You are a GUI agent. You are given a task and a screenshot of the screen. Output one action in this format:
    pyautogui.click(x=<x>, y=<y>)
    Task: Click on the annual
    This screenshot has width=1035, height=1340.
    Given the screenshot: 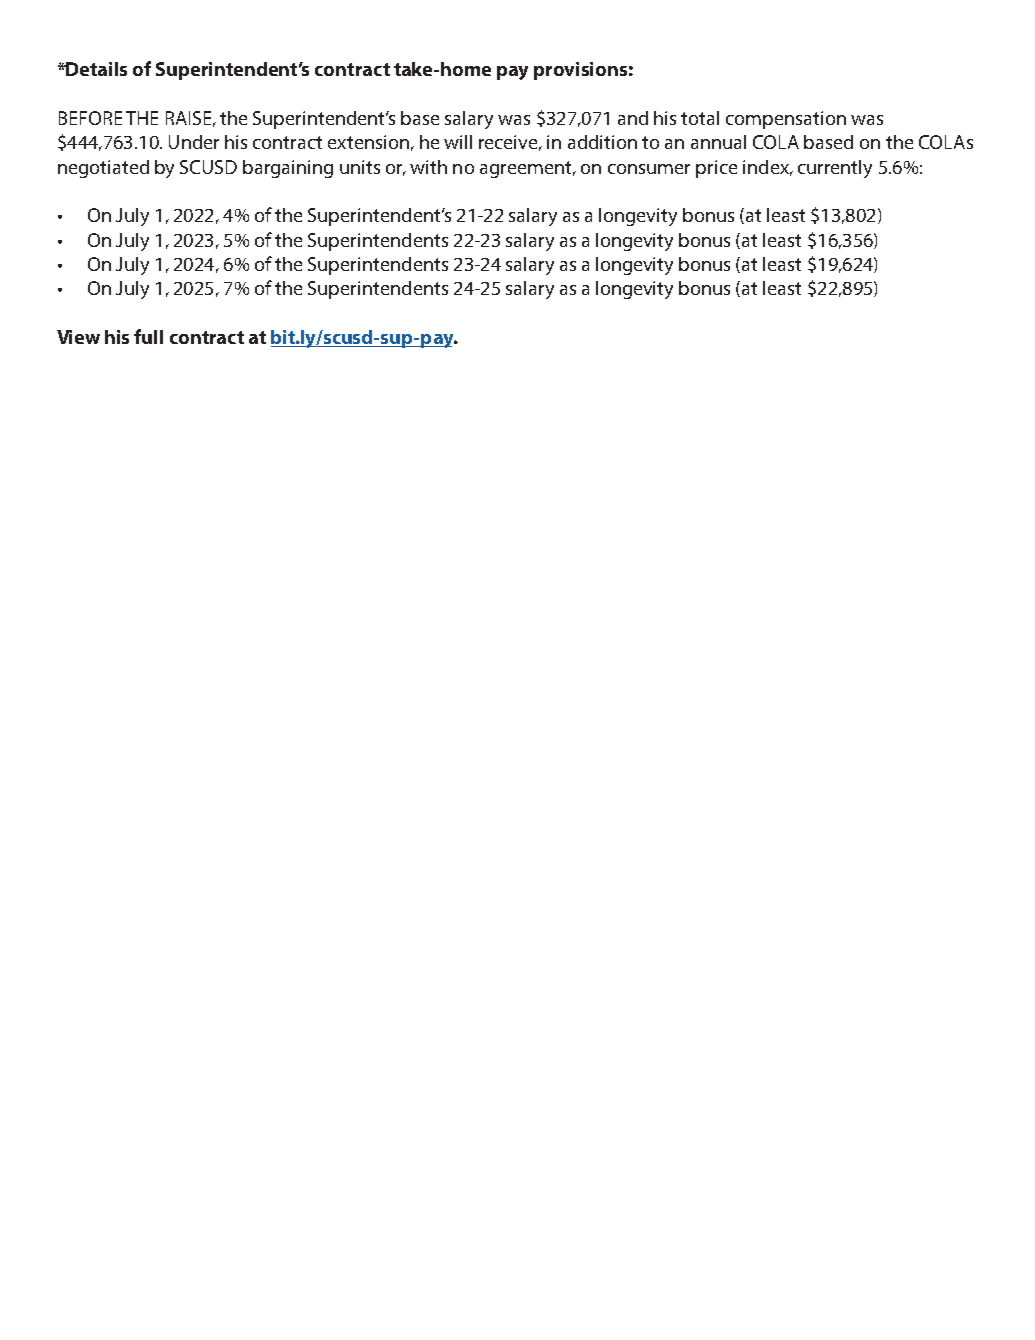 What is the action you would take?
    pyautogui.click(x=718, y=142)
